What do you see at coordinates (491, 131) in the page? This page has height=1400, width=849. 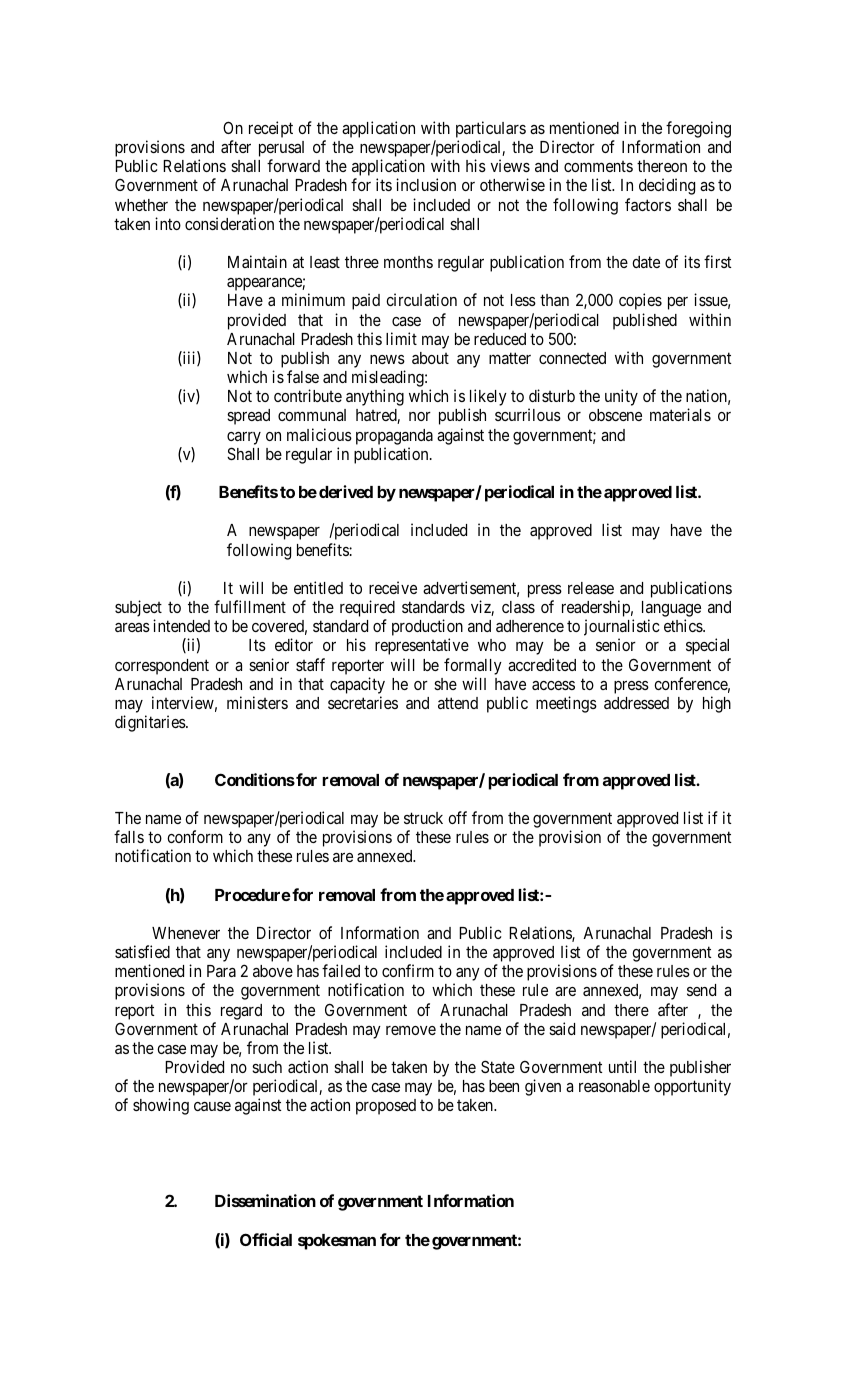 I see `particulars` at bounding box center [491, 131].
